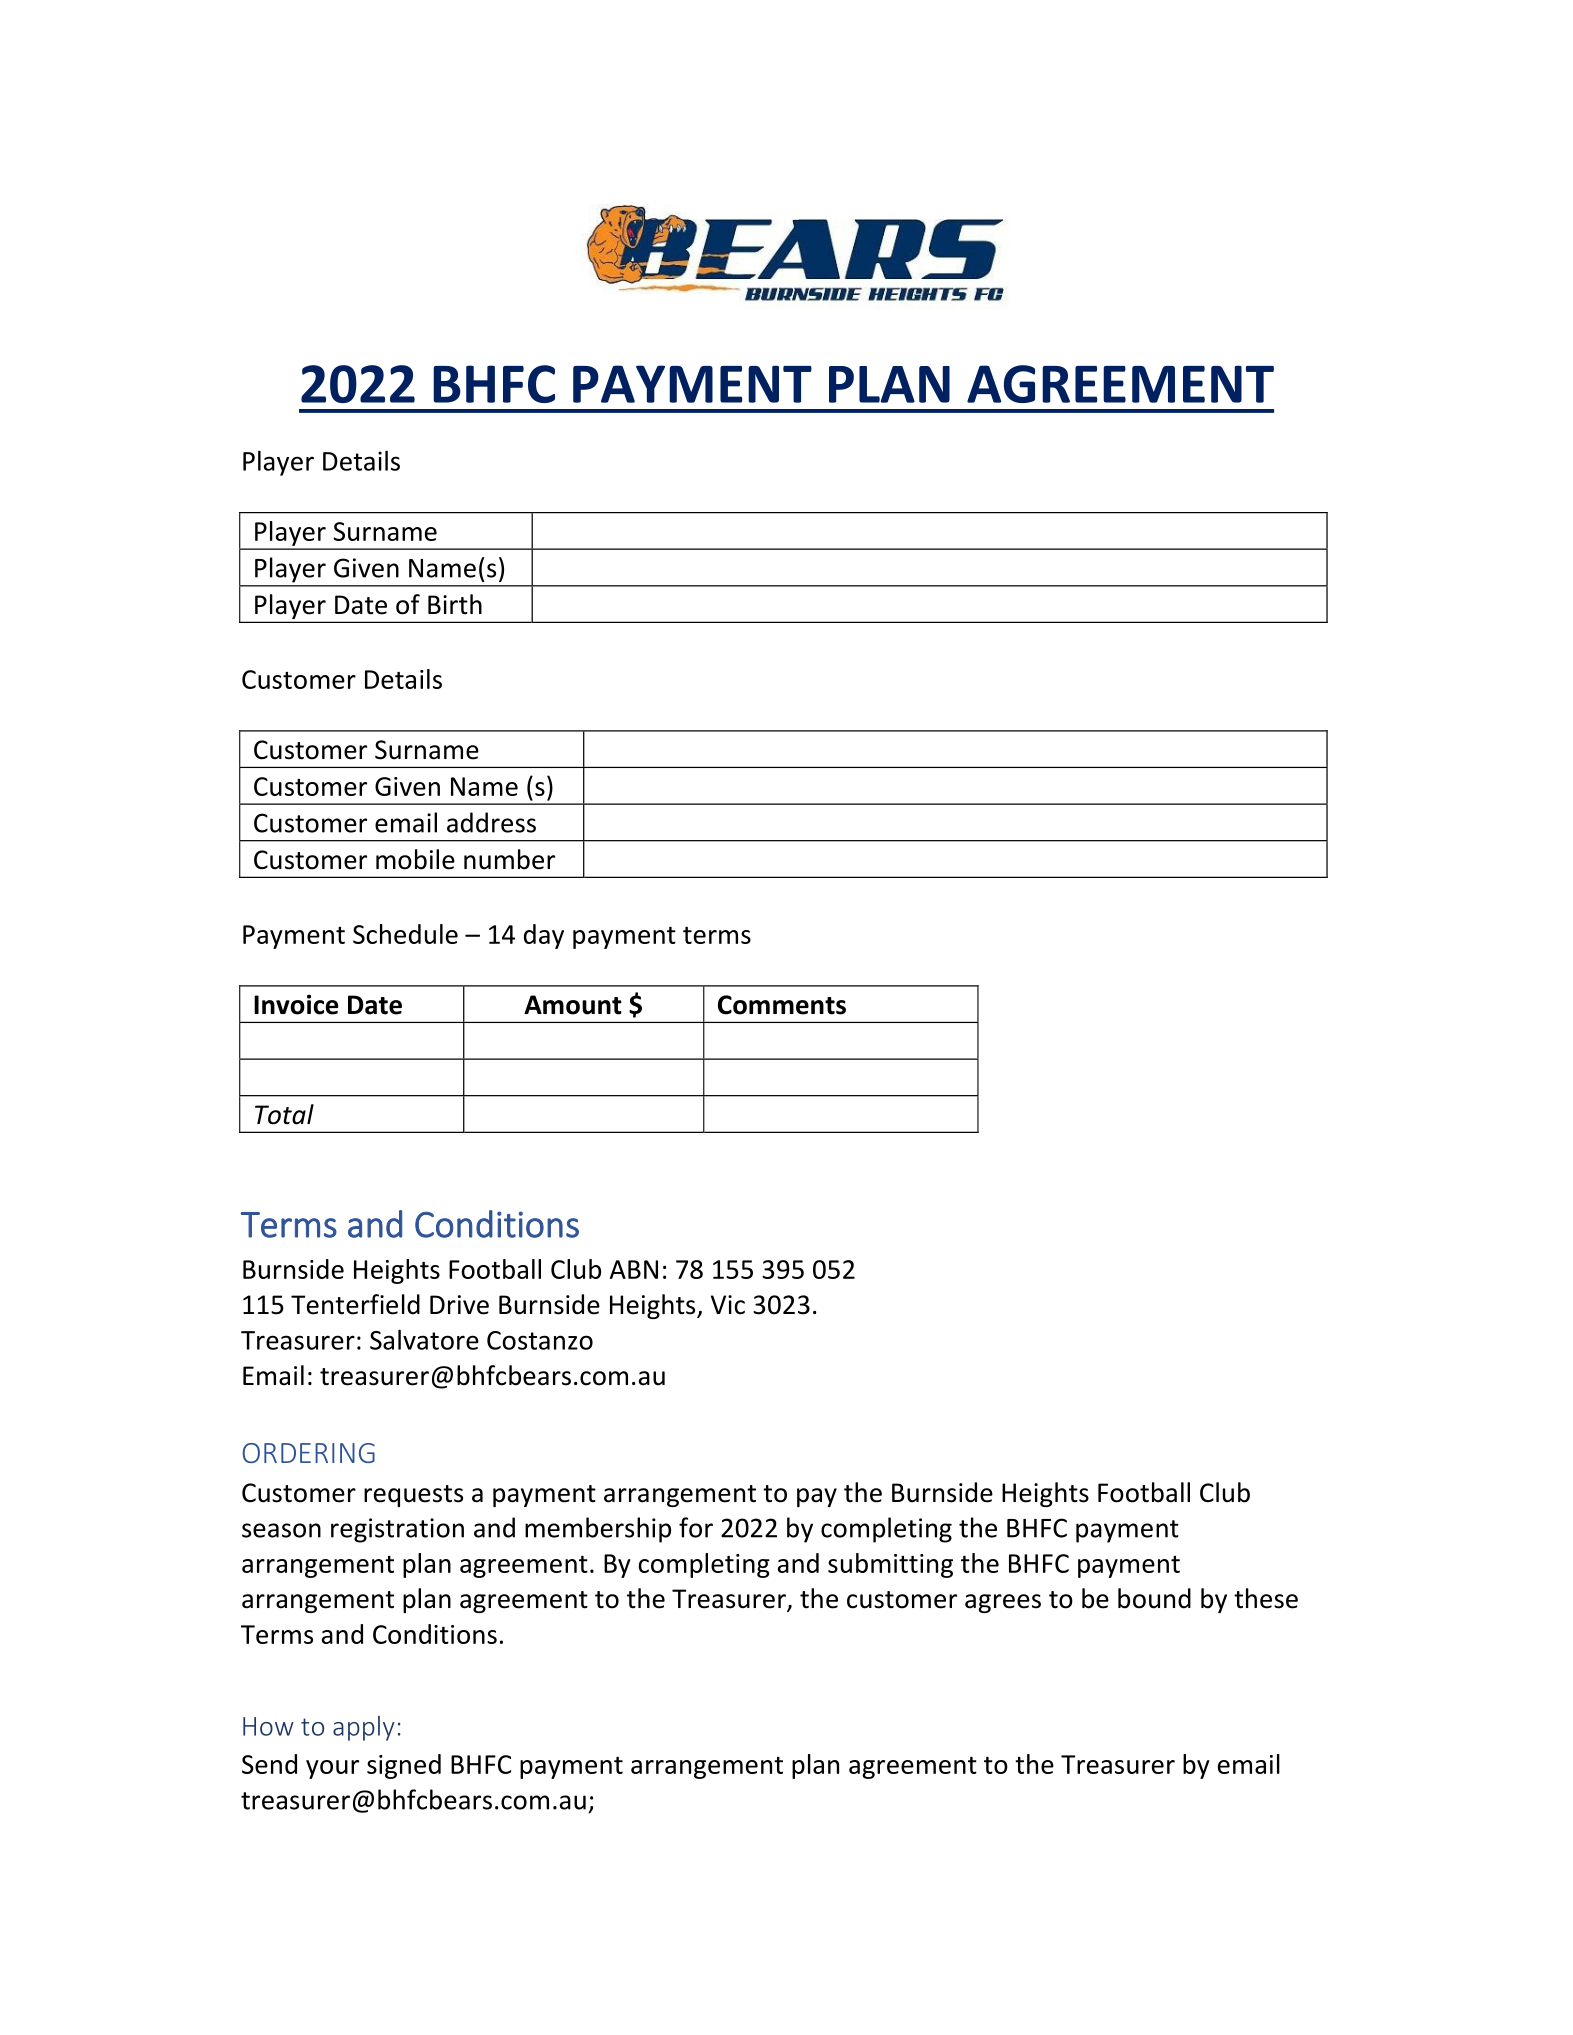  What do you see at coordinates (696, 1527) in the screenshot?
I see `for` at bounding box center [696, 1527].
